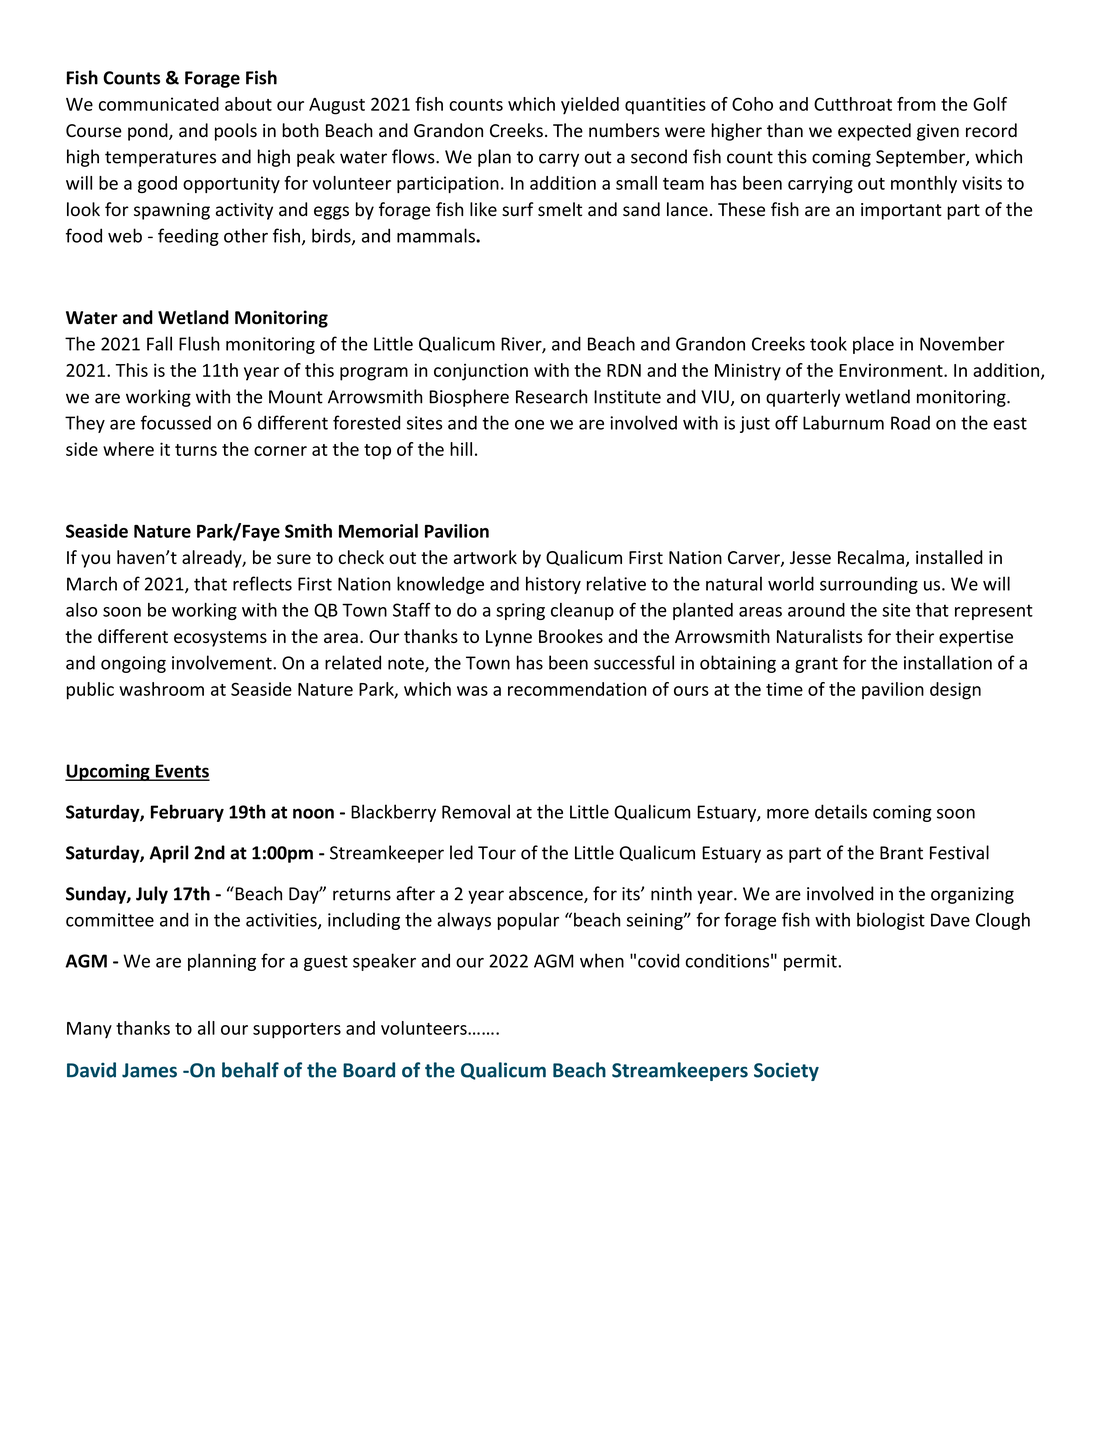 The width and height of the image is (1113, 1440). What do you see at coordinates (149, 1070) in the image?
I see `James` at bounding box center [149, 1070].
